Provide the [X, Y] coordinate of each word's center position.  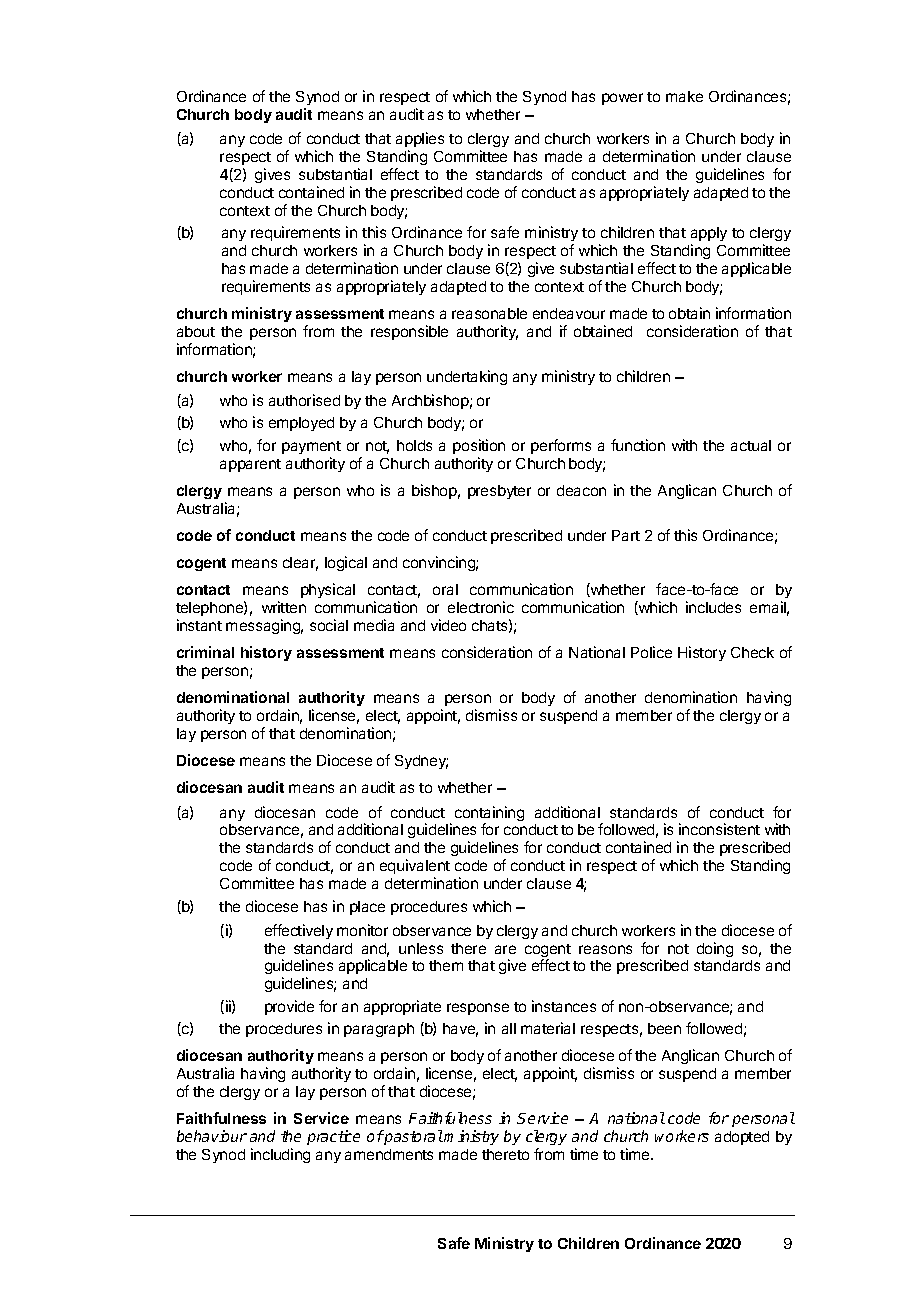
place [367, 908]
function [638, 445]
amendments [389, 1154]
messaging [264, 626]
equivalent [415, 866]
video [448, 625]
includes [713, 607]
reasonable [489, 313]
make [684, 96]
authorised [304, 400]
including [280, 1155]
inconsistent [719, 829]
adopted [742, 1138]
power [622, 99]
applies [420, 139]
